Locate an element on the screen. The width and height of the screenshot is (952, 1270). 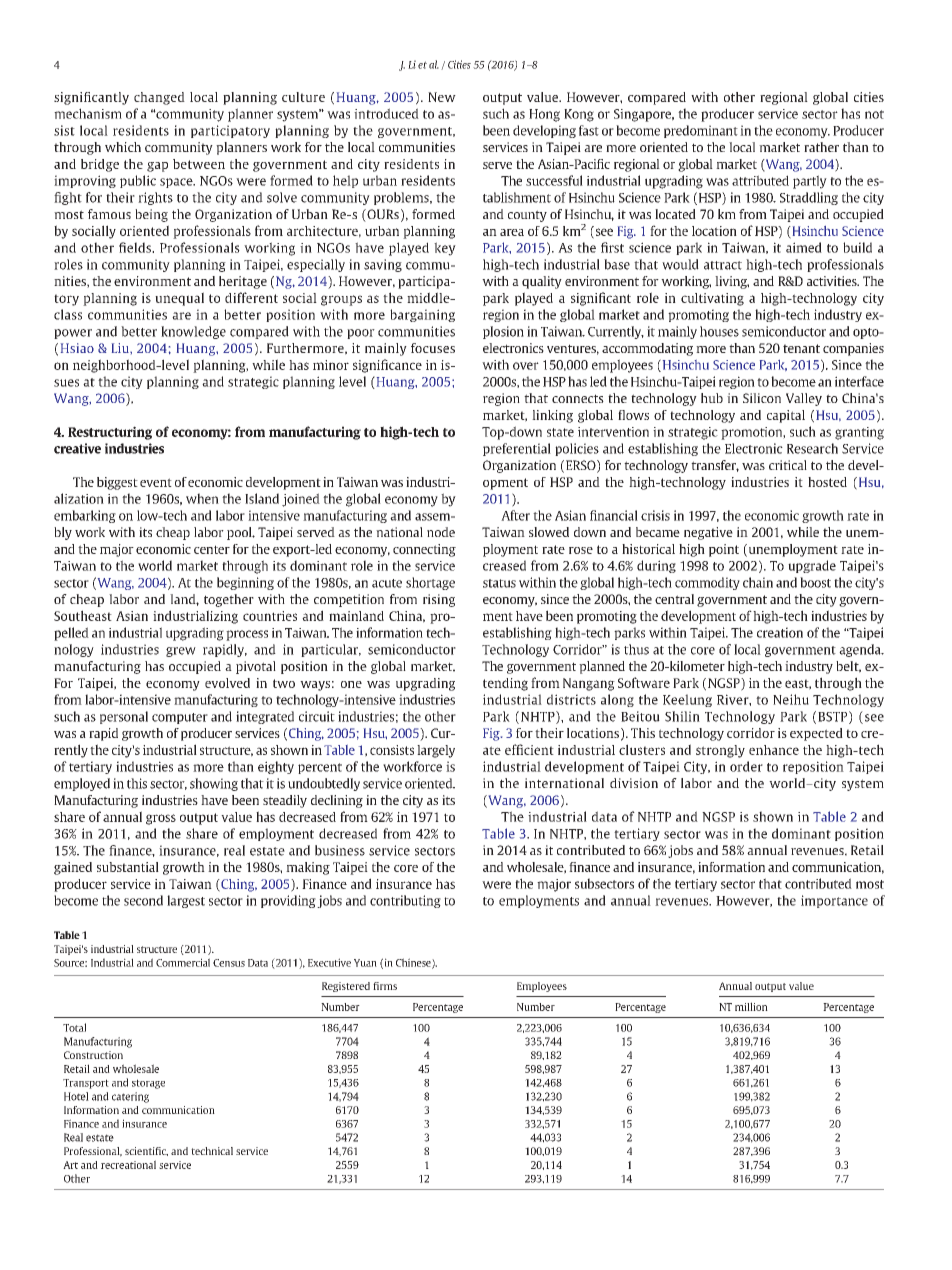
preferential is located at coordinates (517, 449).
